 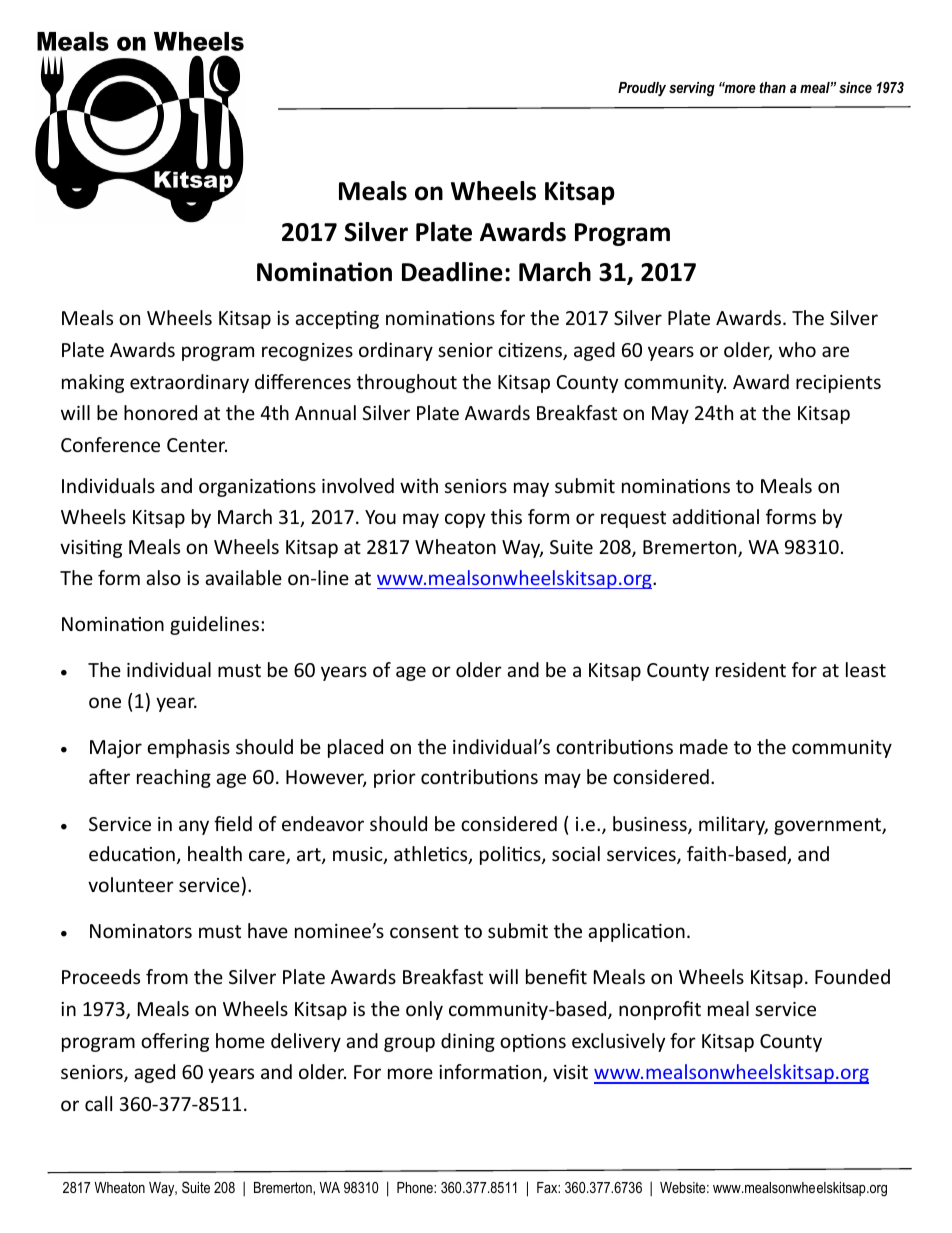 What do you see at coordinates (416, 1187) in the document?
I see `Phone` at bounding box center [416, 1187].
